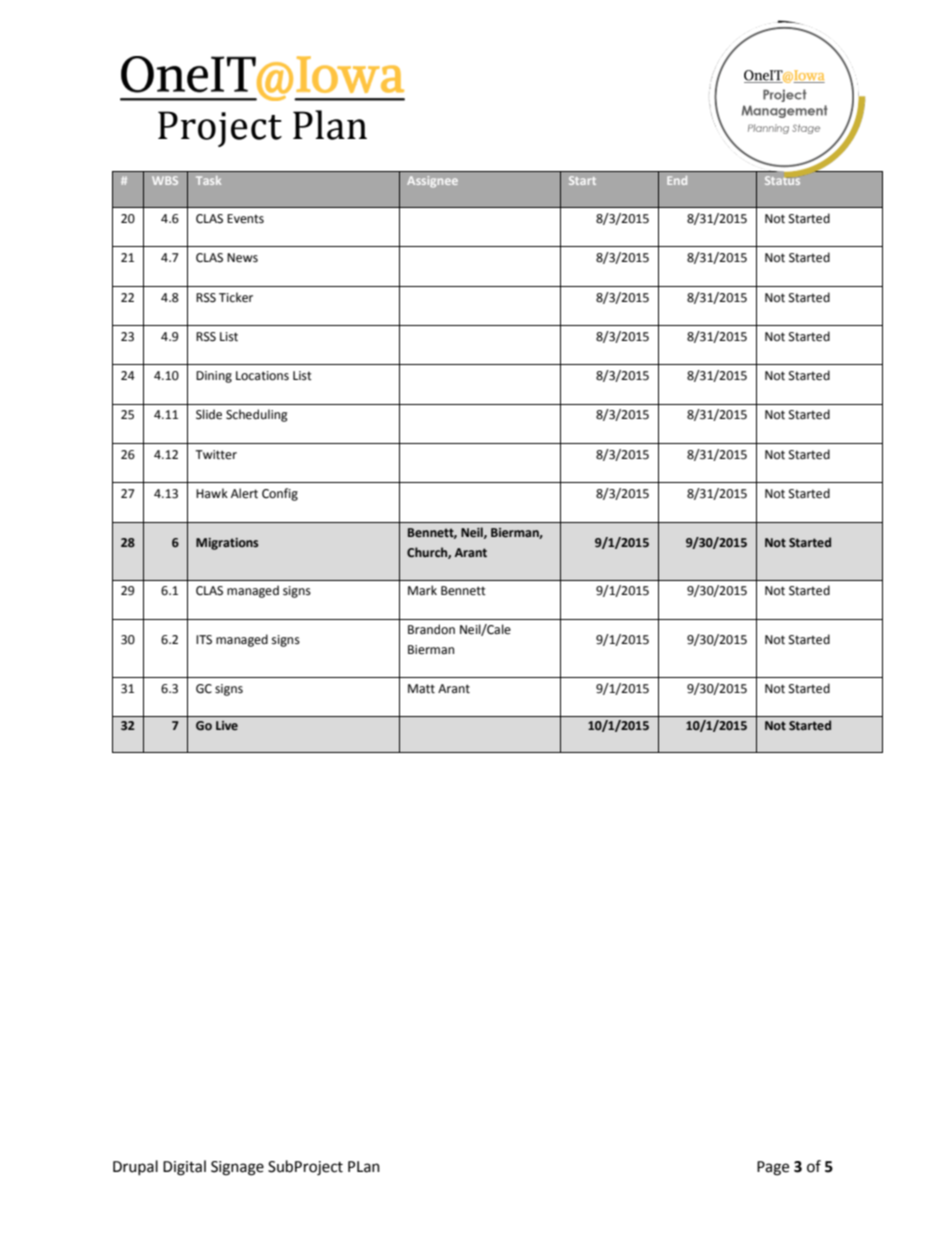 This image has height=1233, width=952. Describe the element at coordinates (677, 180) in the image. I see `End` at that location.
